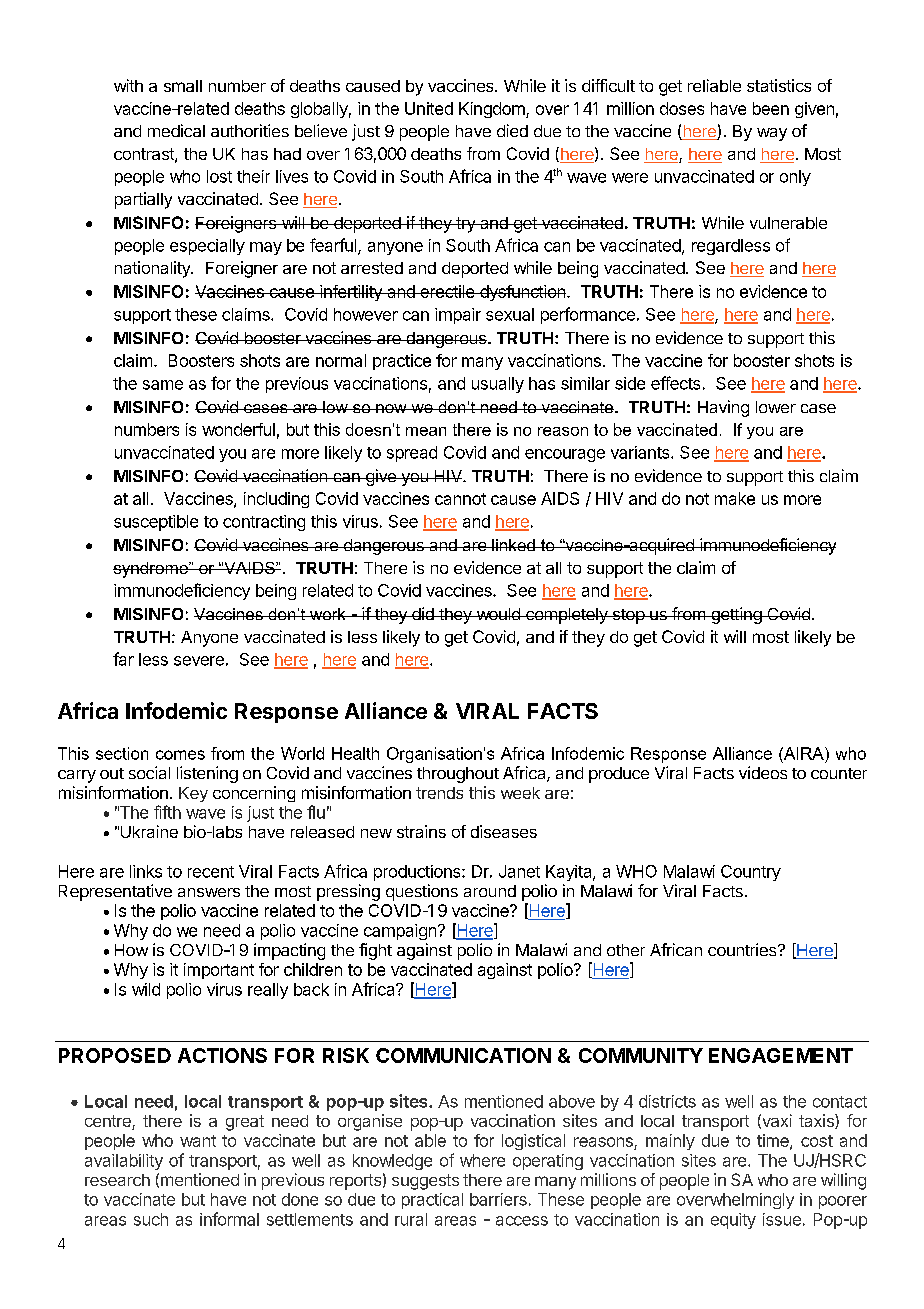 The width and height of the screenshot is (924, 1309). Describe the element at coordinates (156, 523) in the screenshot. I see `susceptible` at that location.
